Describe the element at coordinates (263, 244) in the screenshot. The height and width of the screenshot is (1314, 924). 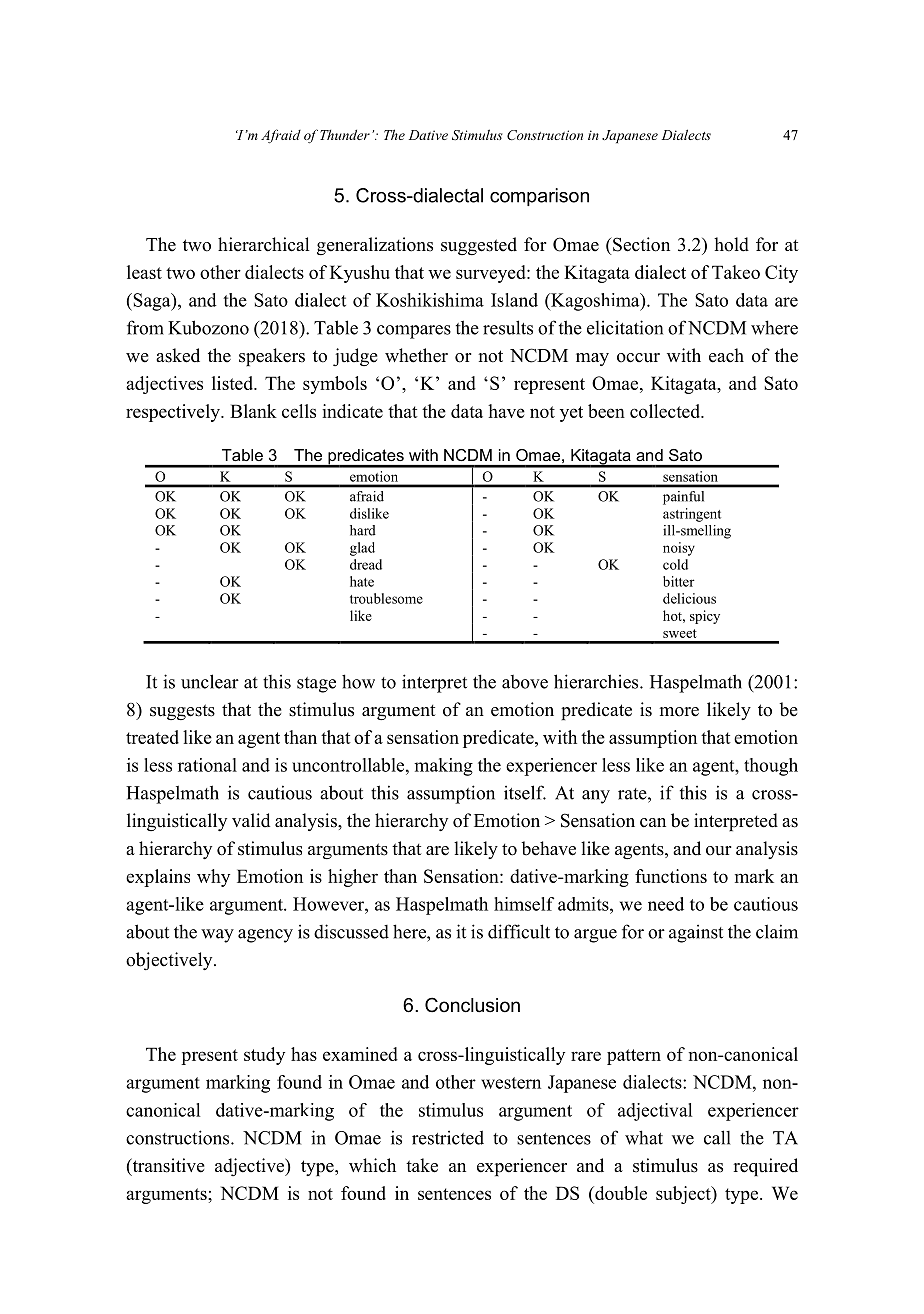
I see `hierarchical` at that location.
